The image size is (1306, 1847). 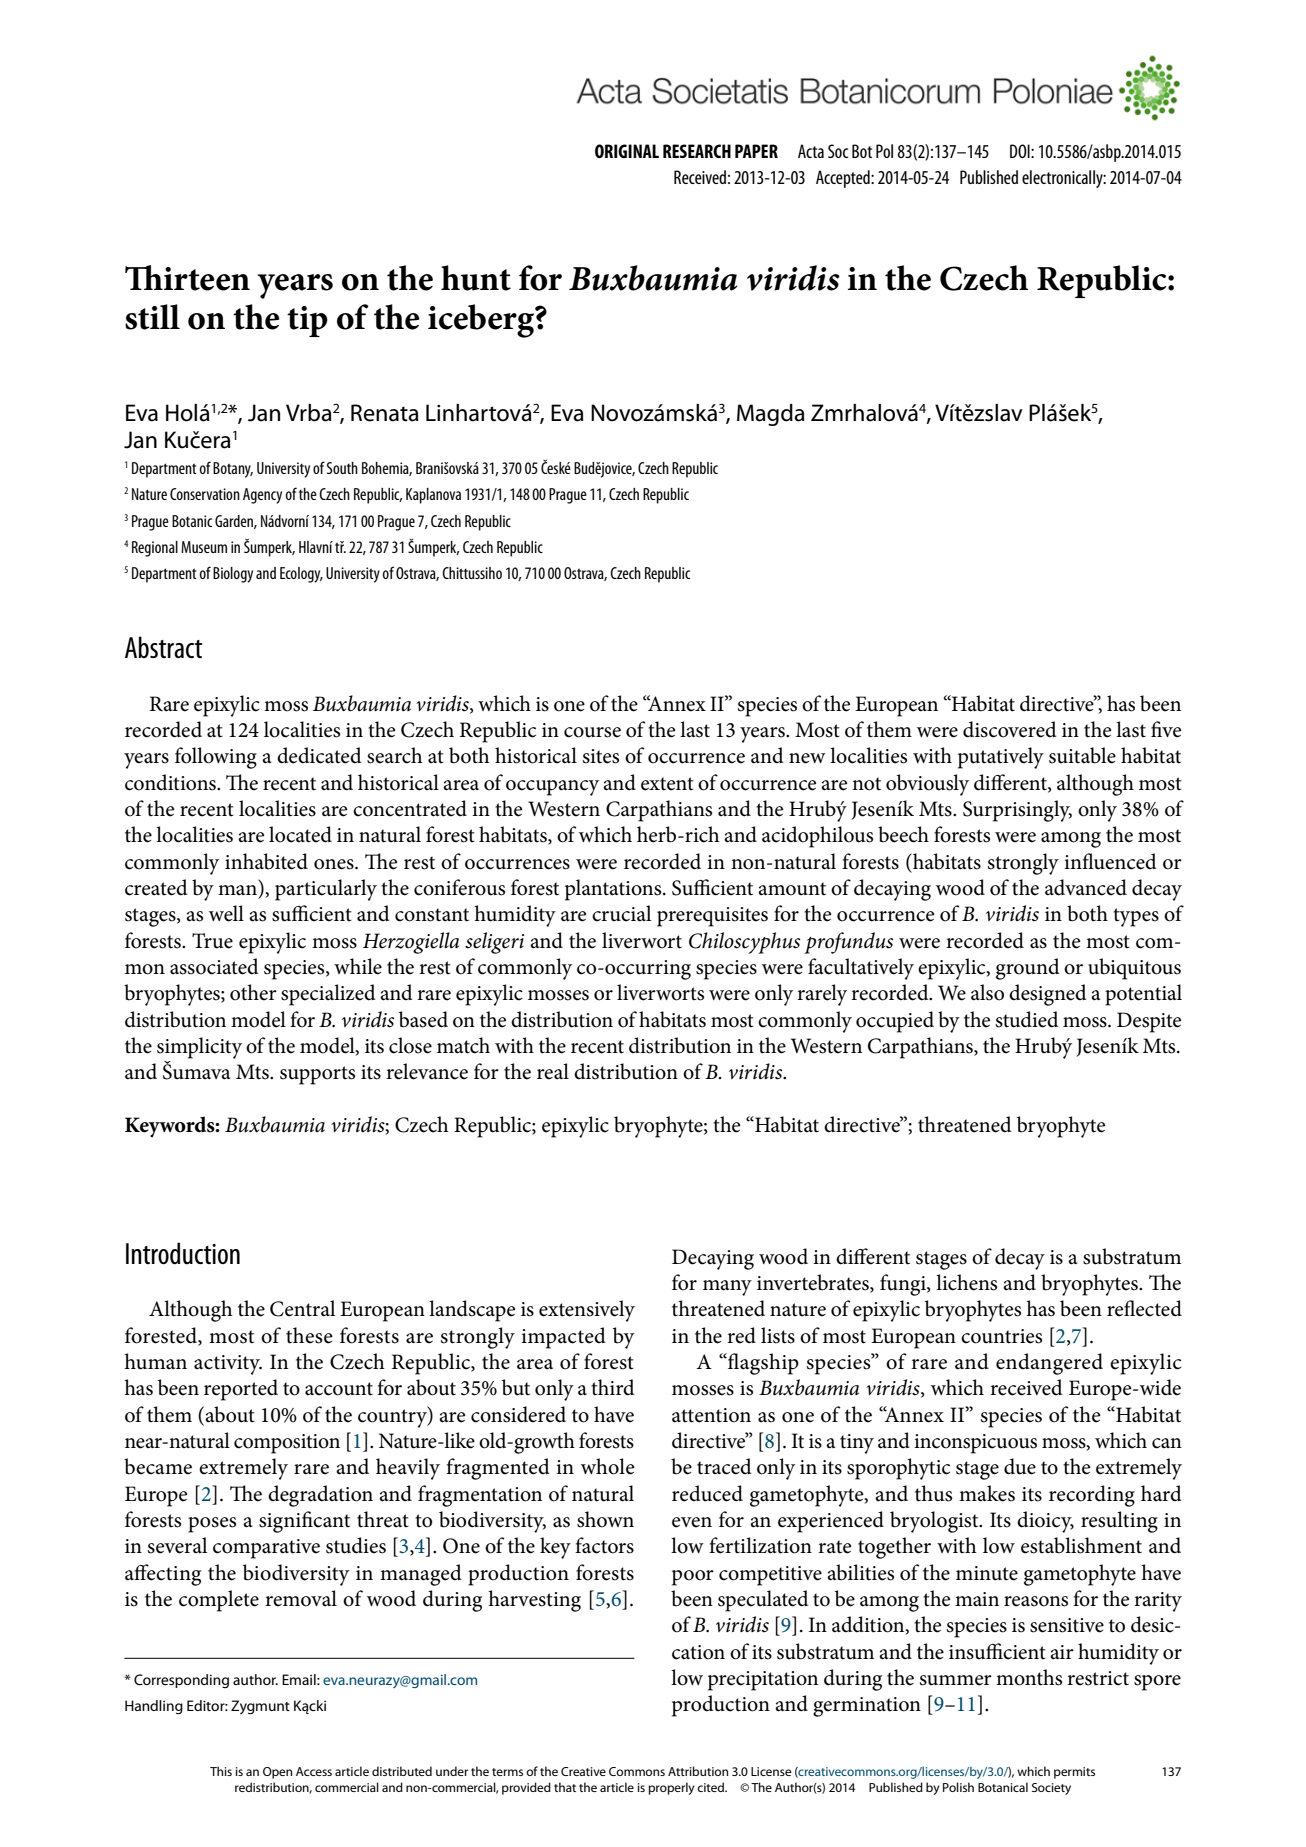 I want to click on crucial, so click(x=621, y=913).
